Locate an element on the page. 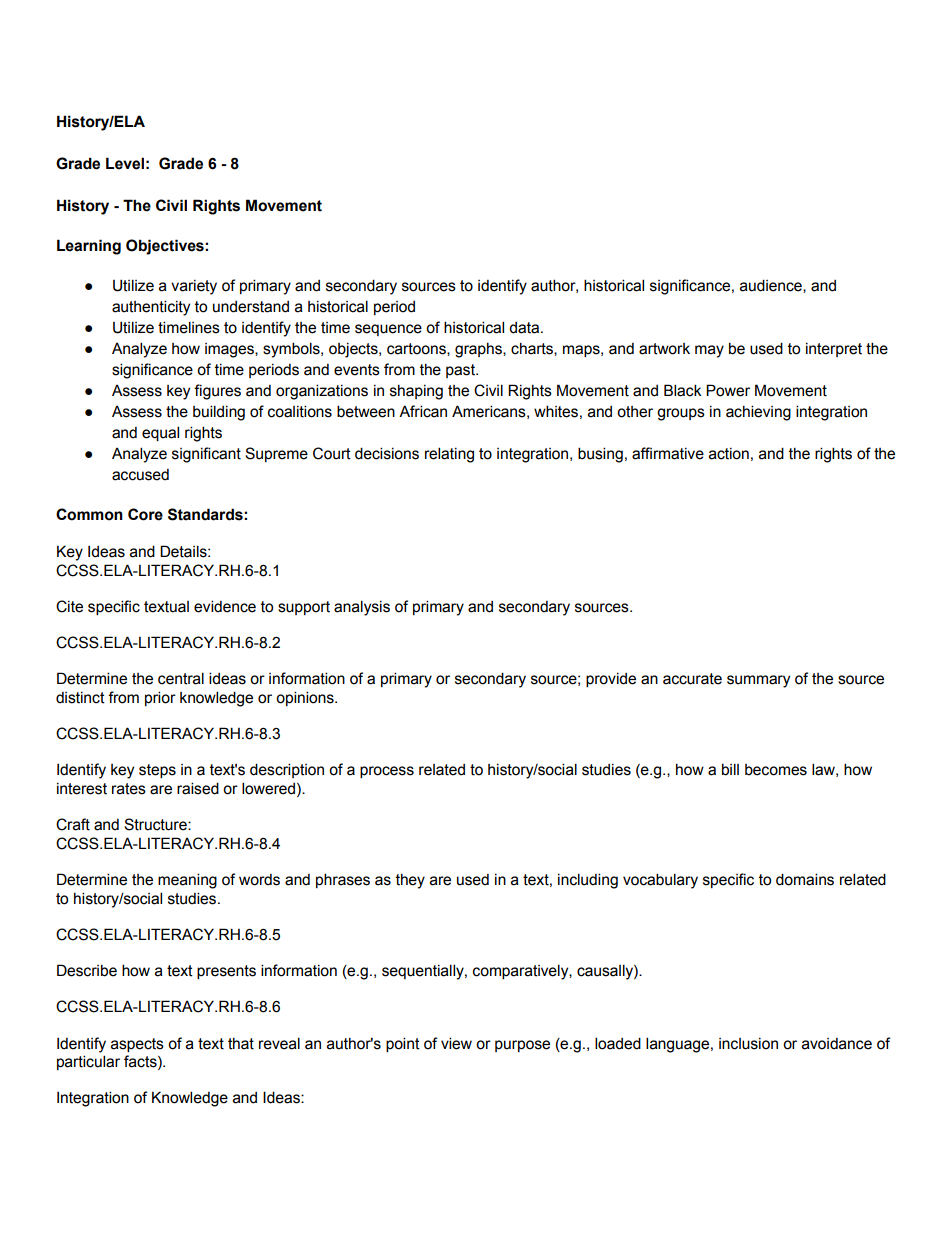 This document has height=1233, width=952. audience is located at coordinates (772, 286).
